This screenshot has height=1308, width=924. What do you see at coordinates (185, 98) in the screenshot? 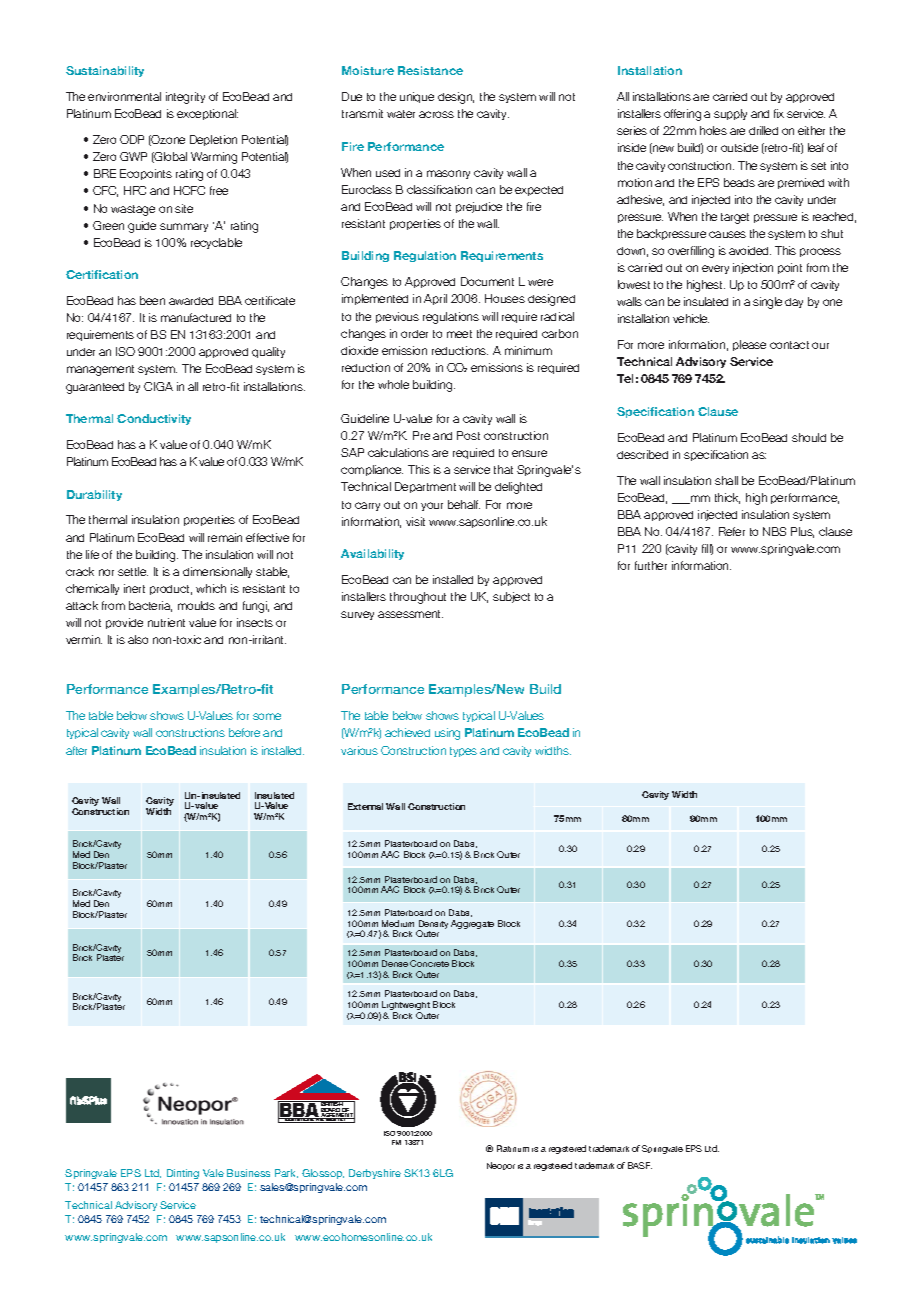
I see `integrity` at bounding box center [185, 98].
